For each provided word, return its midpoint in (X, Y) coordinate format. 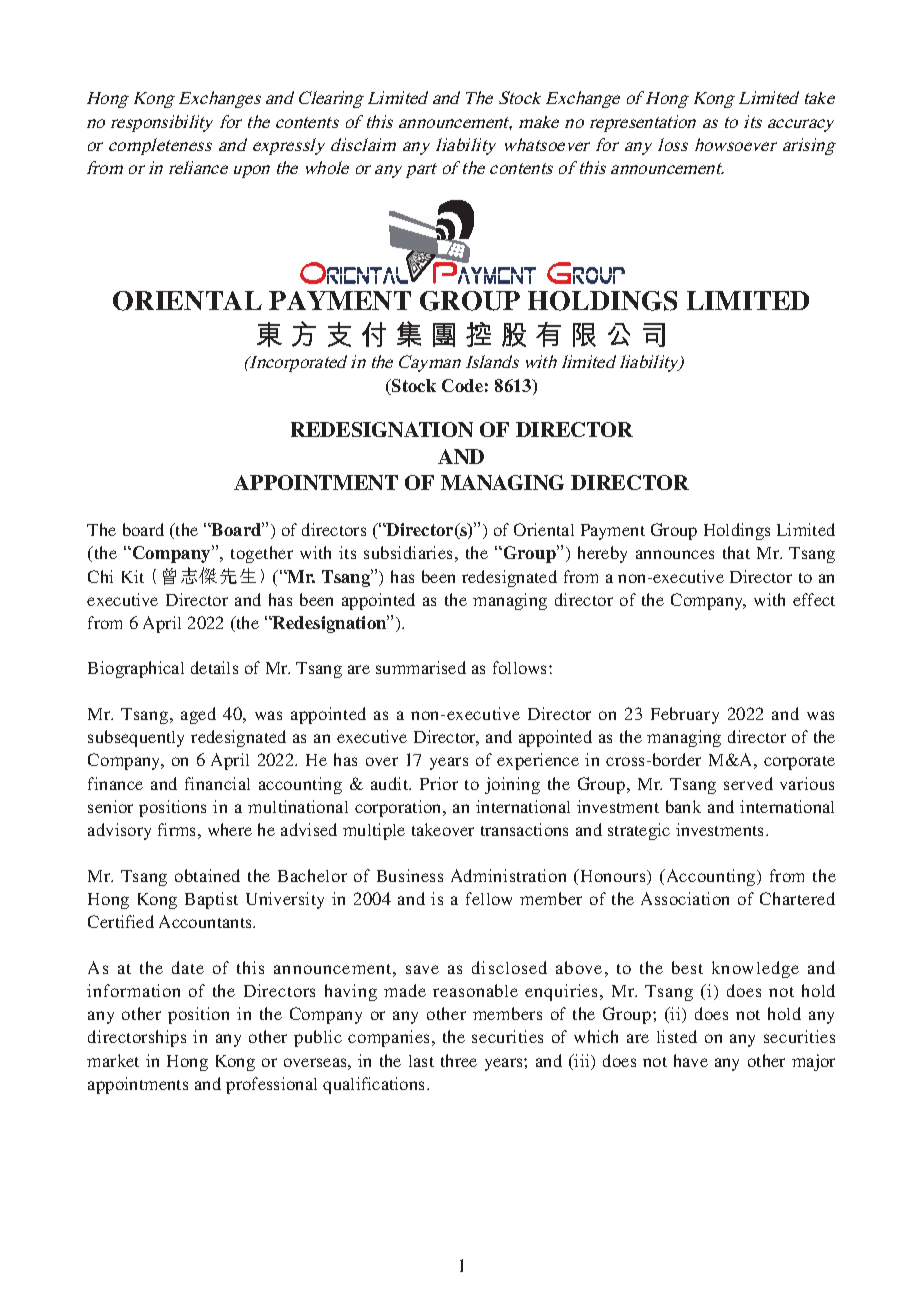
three (459, 1060)
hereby (602, 554)
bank (683, 806)
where (230, 829)
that (736, 552)
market (113, 1060)
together (262, 554)
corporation (399, 808)
